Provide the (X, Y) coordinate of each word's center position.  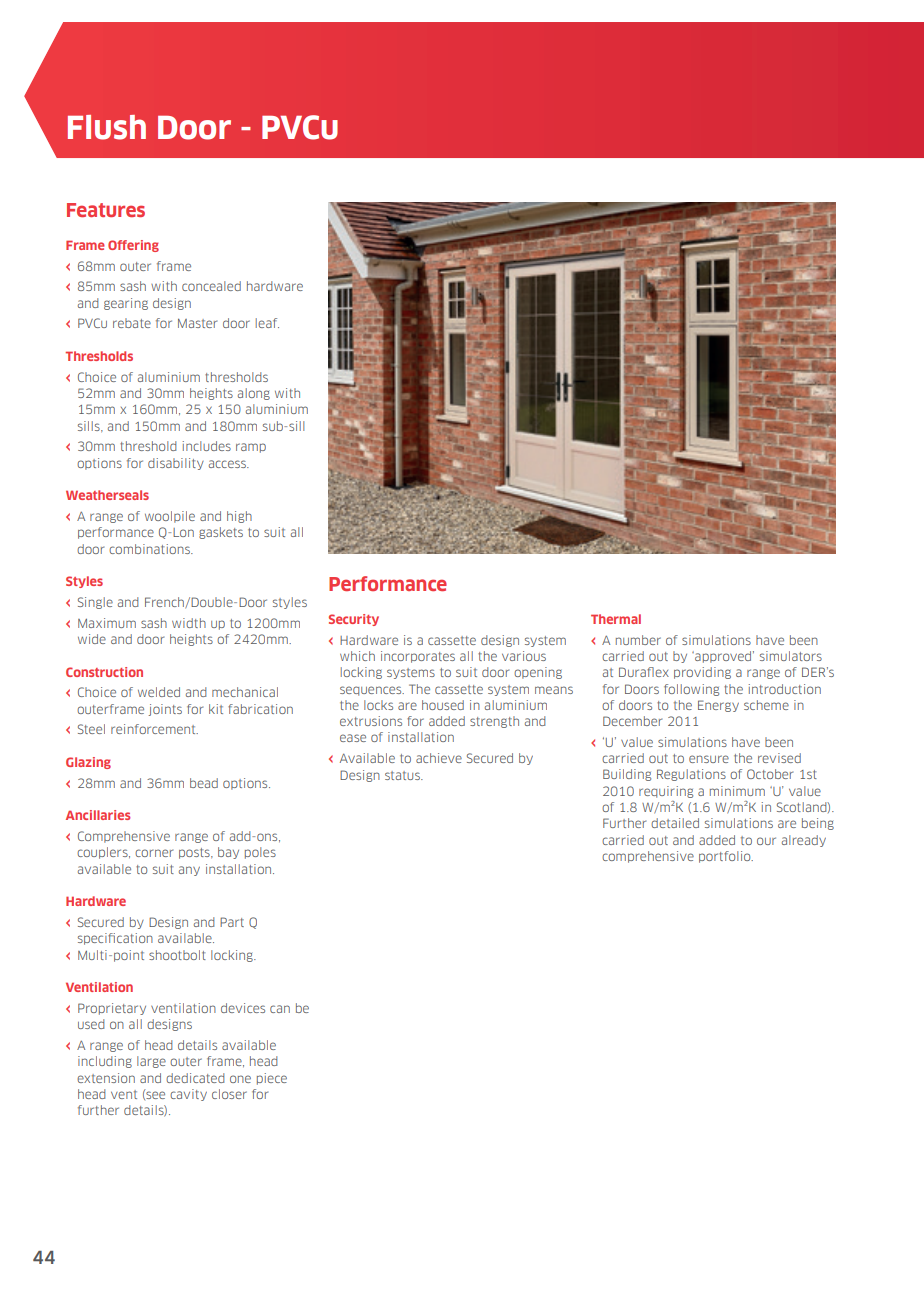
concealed (211, 286)
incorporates (418, 657)
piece (272, 1079)
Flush (107, 127)
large (151, 1062)
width (189, 623)
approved (723, 657)
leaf (267, 323)
